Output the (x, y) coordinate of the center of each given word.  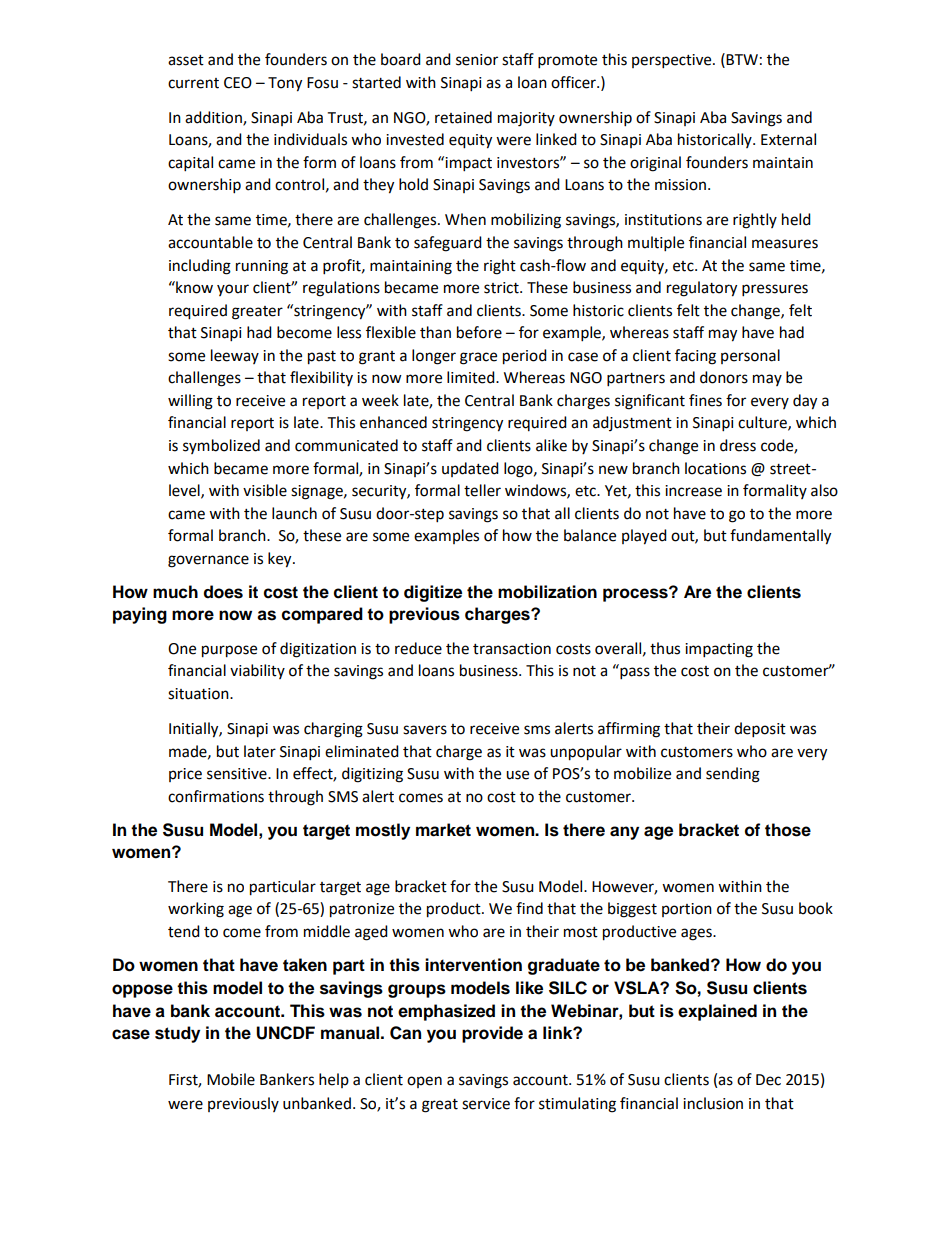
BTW (742, 59)
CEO (238, 83)
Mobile (231, 1079)
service (486, 1104)
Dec (768, 1080)
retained (463, 117)
